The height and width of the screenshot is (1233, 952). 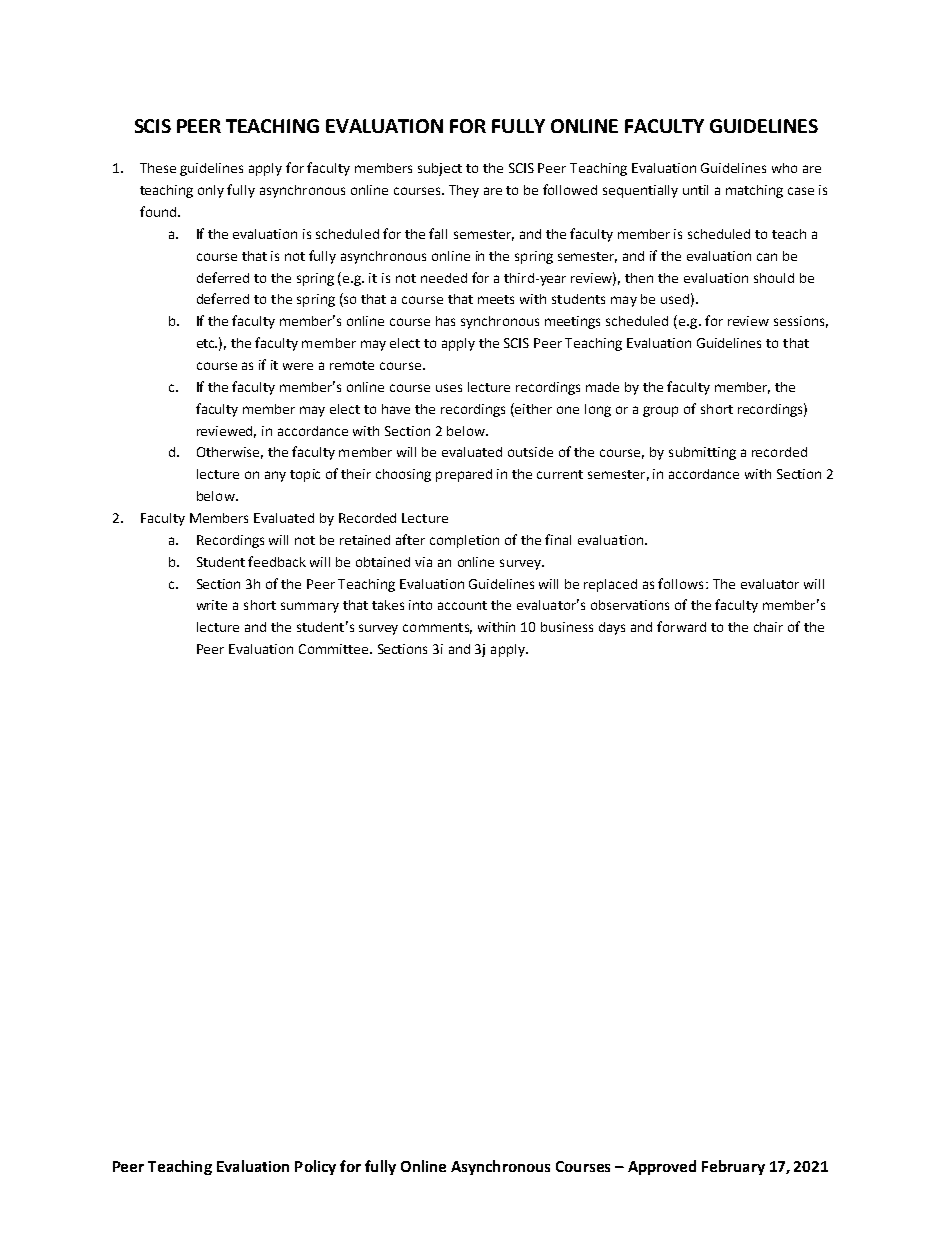 What do you see at coordinates (464, 191) in the screenshot?
I see `They` at bounding box center [464, 191].
